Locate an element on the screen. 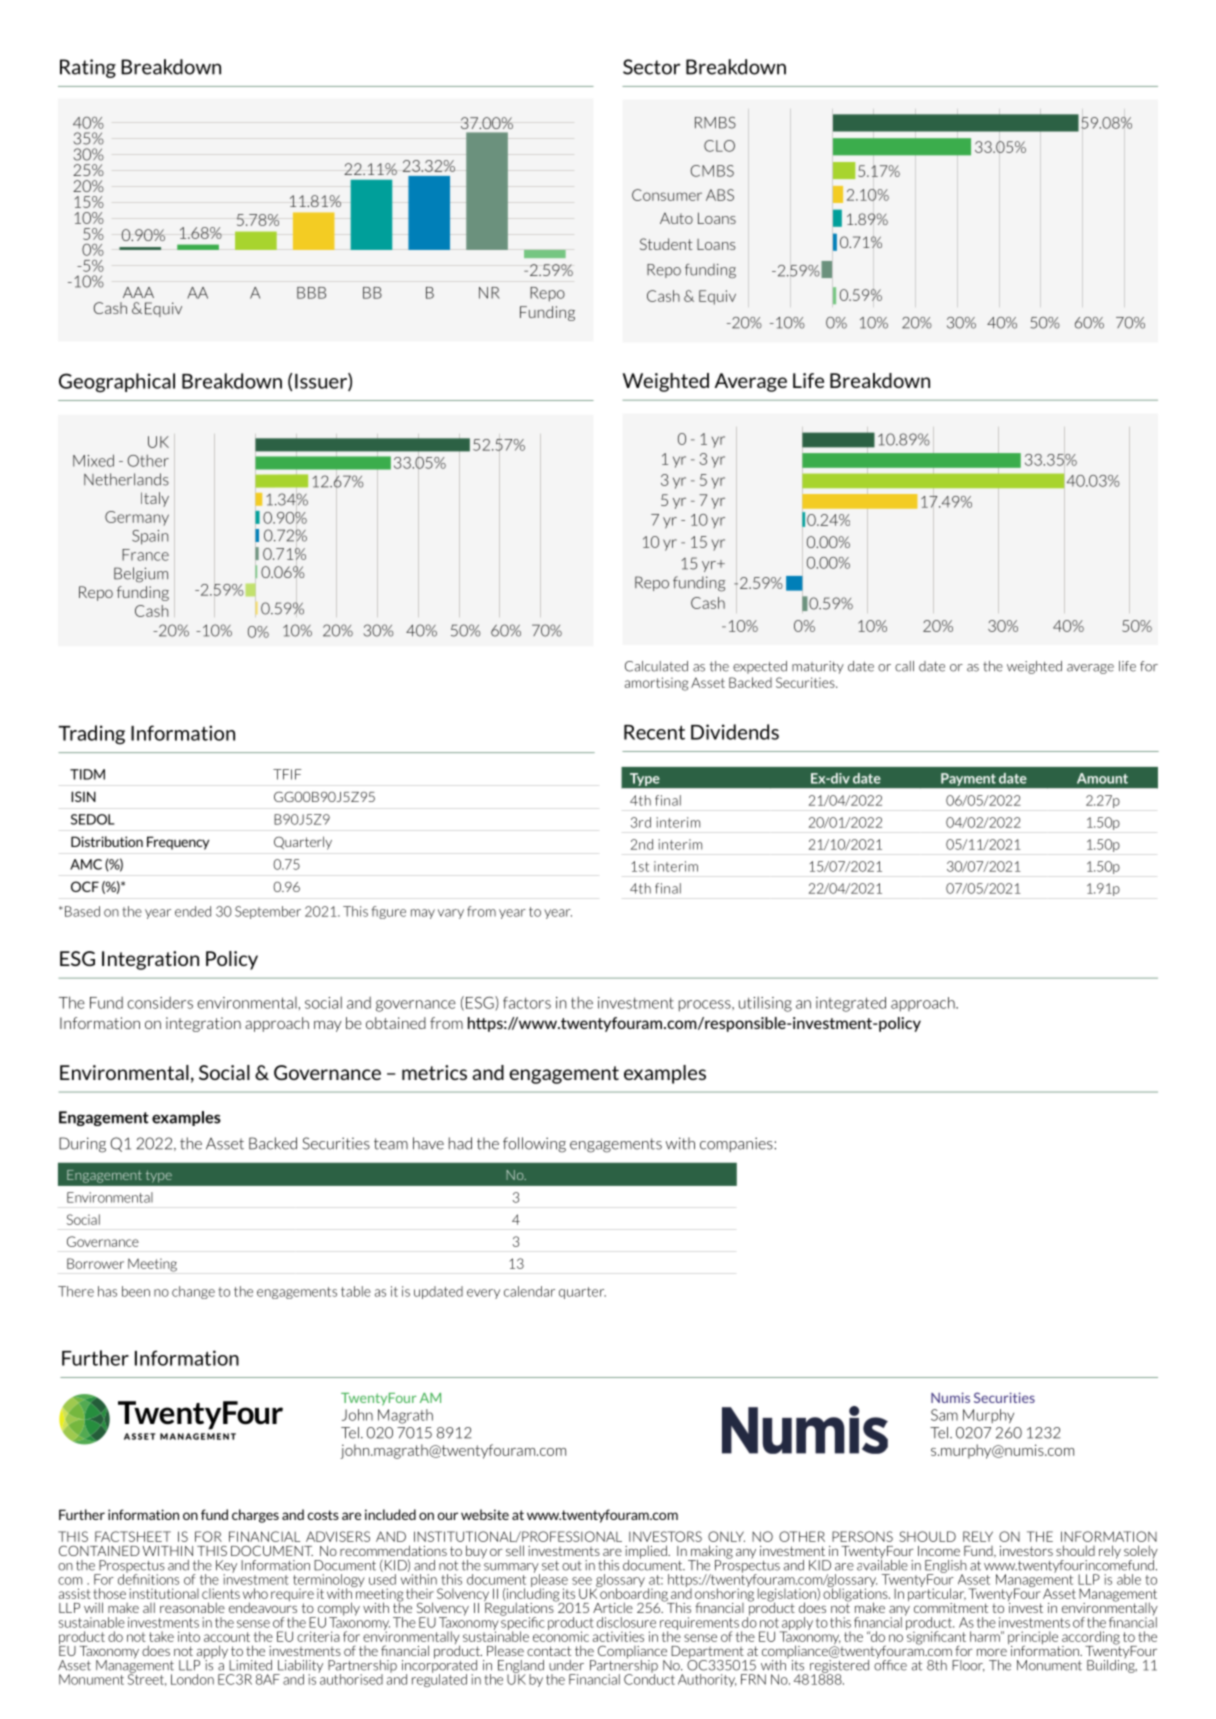 This screenshot has height=1719, width=1216. During is located at coordinates (82, 1145).
